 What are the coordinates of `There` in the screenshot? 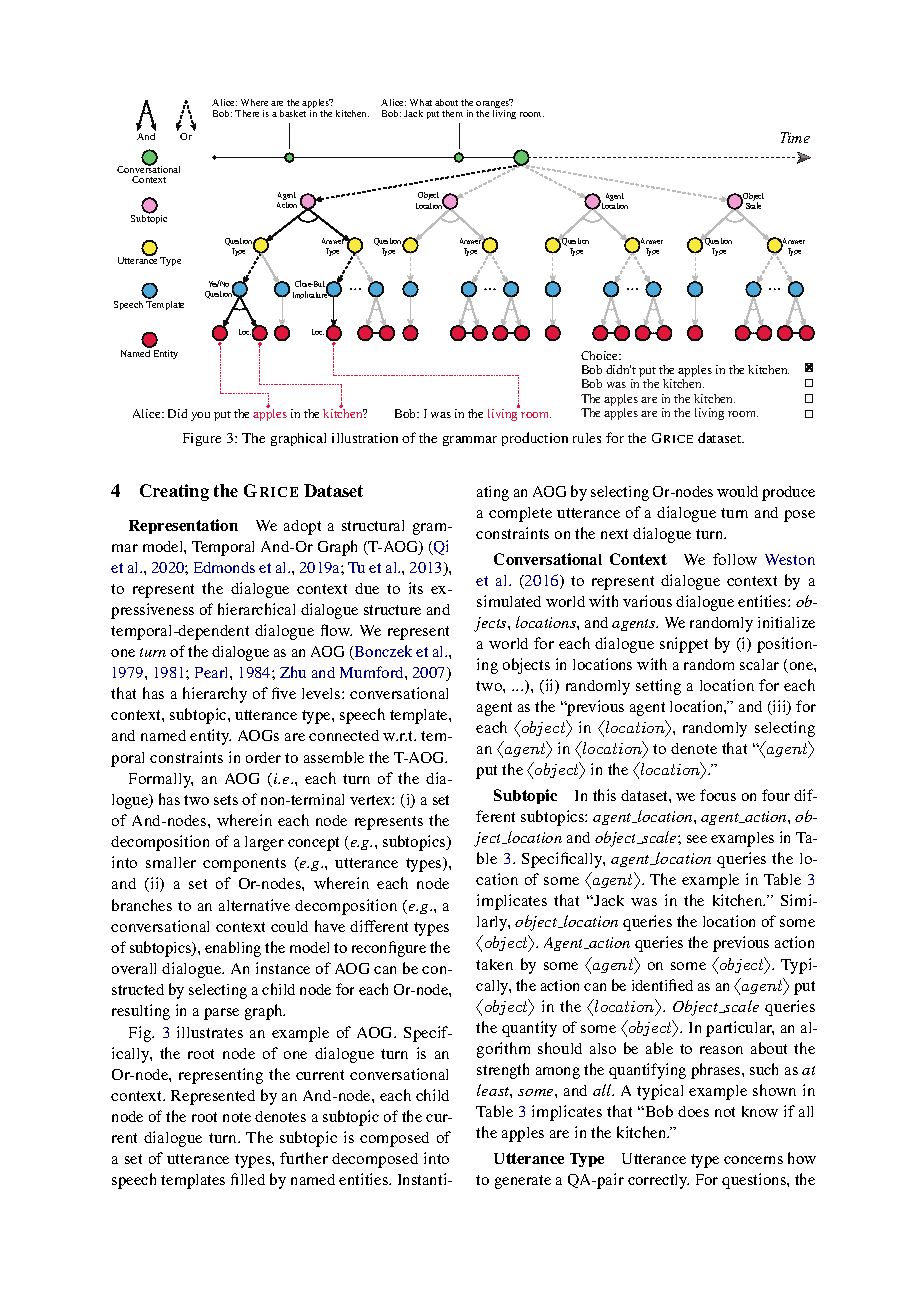 It's located at (247, 113).
